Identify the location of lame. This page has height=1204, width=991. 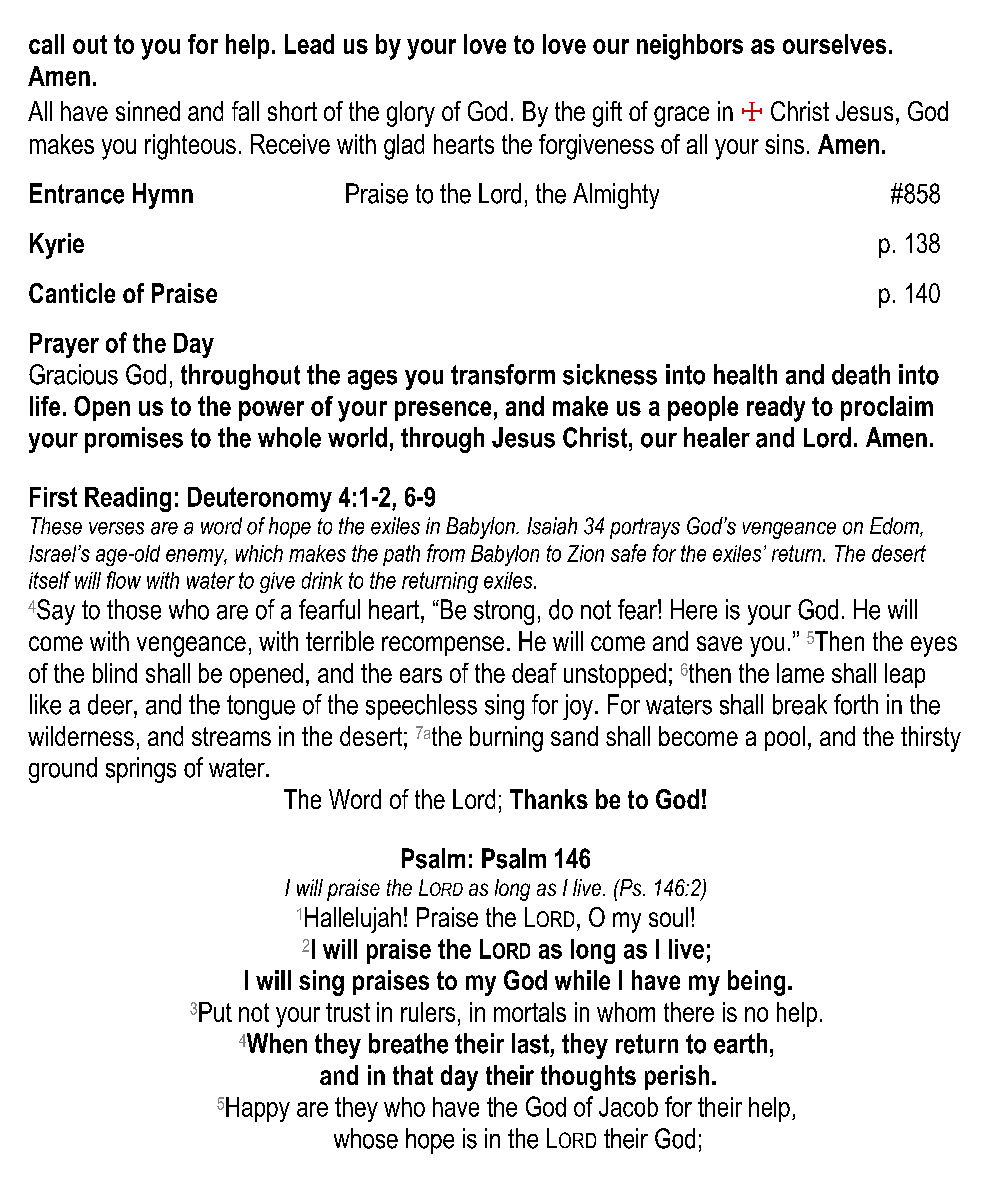
(800, 673).
